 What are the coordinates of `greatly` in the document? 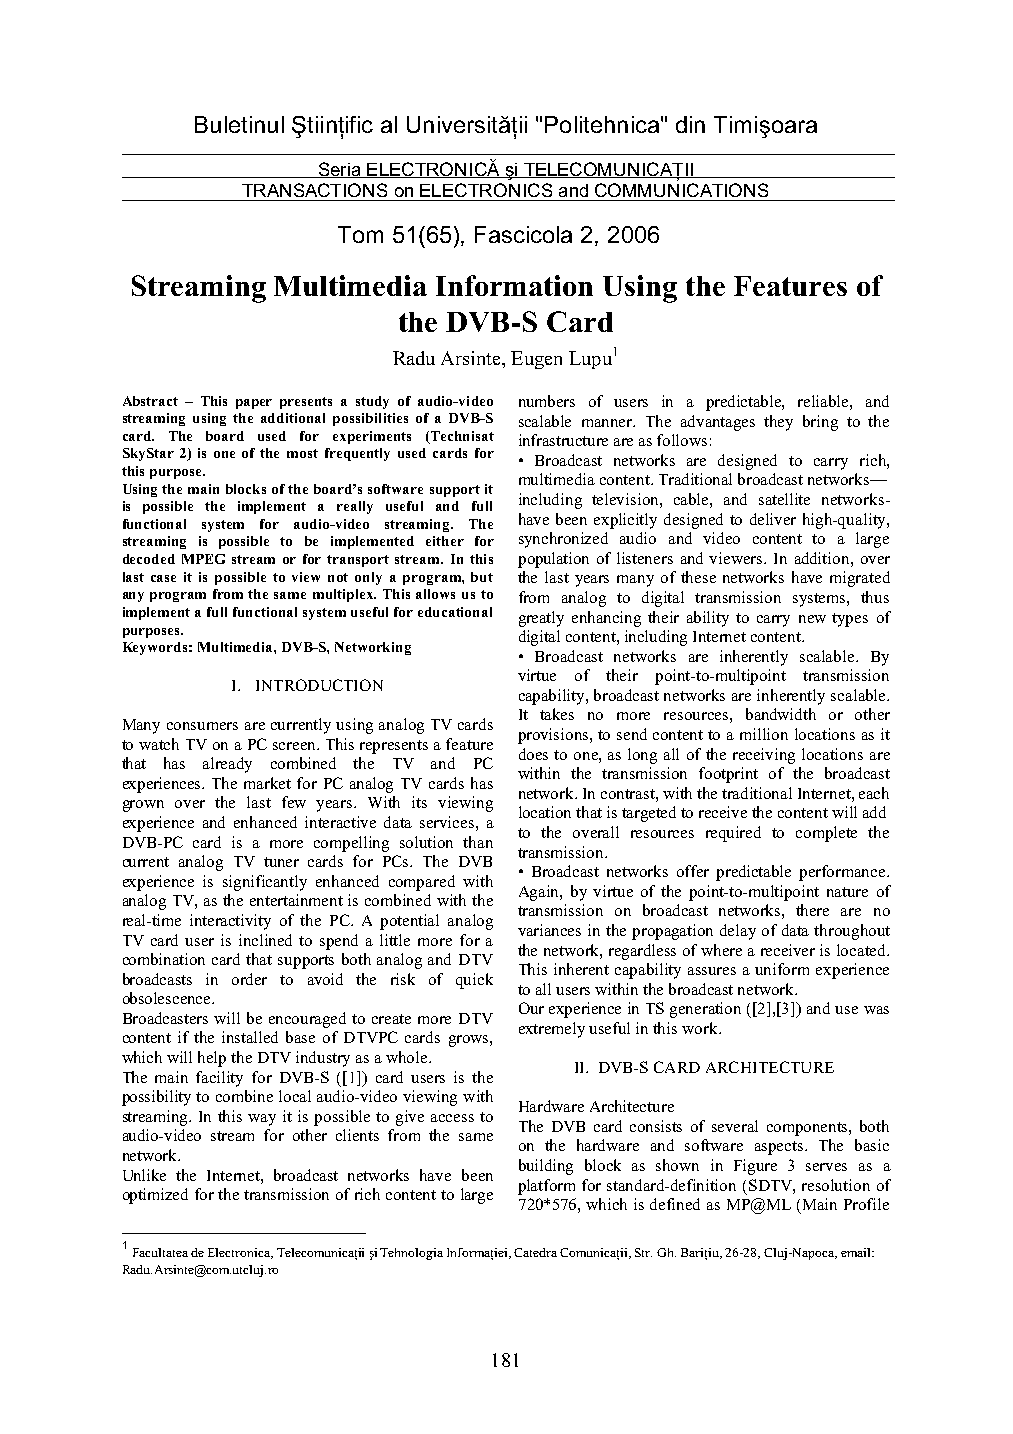 It's located at (541, 619).
